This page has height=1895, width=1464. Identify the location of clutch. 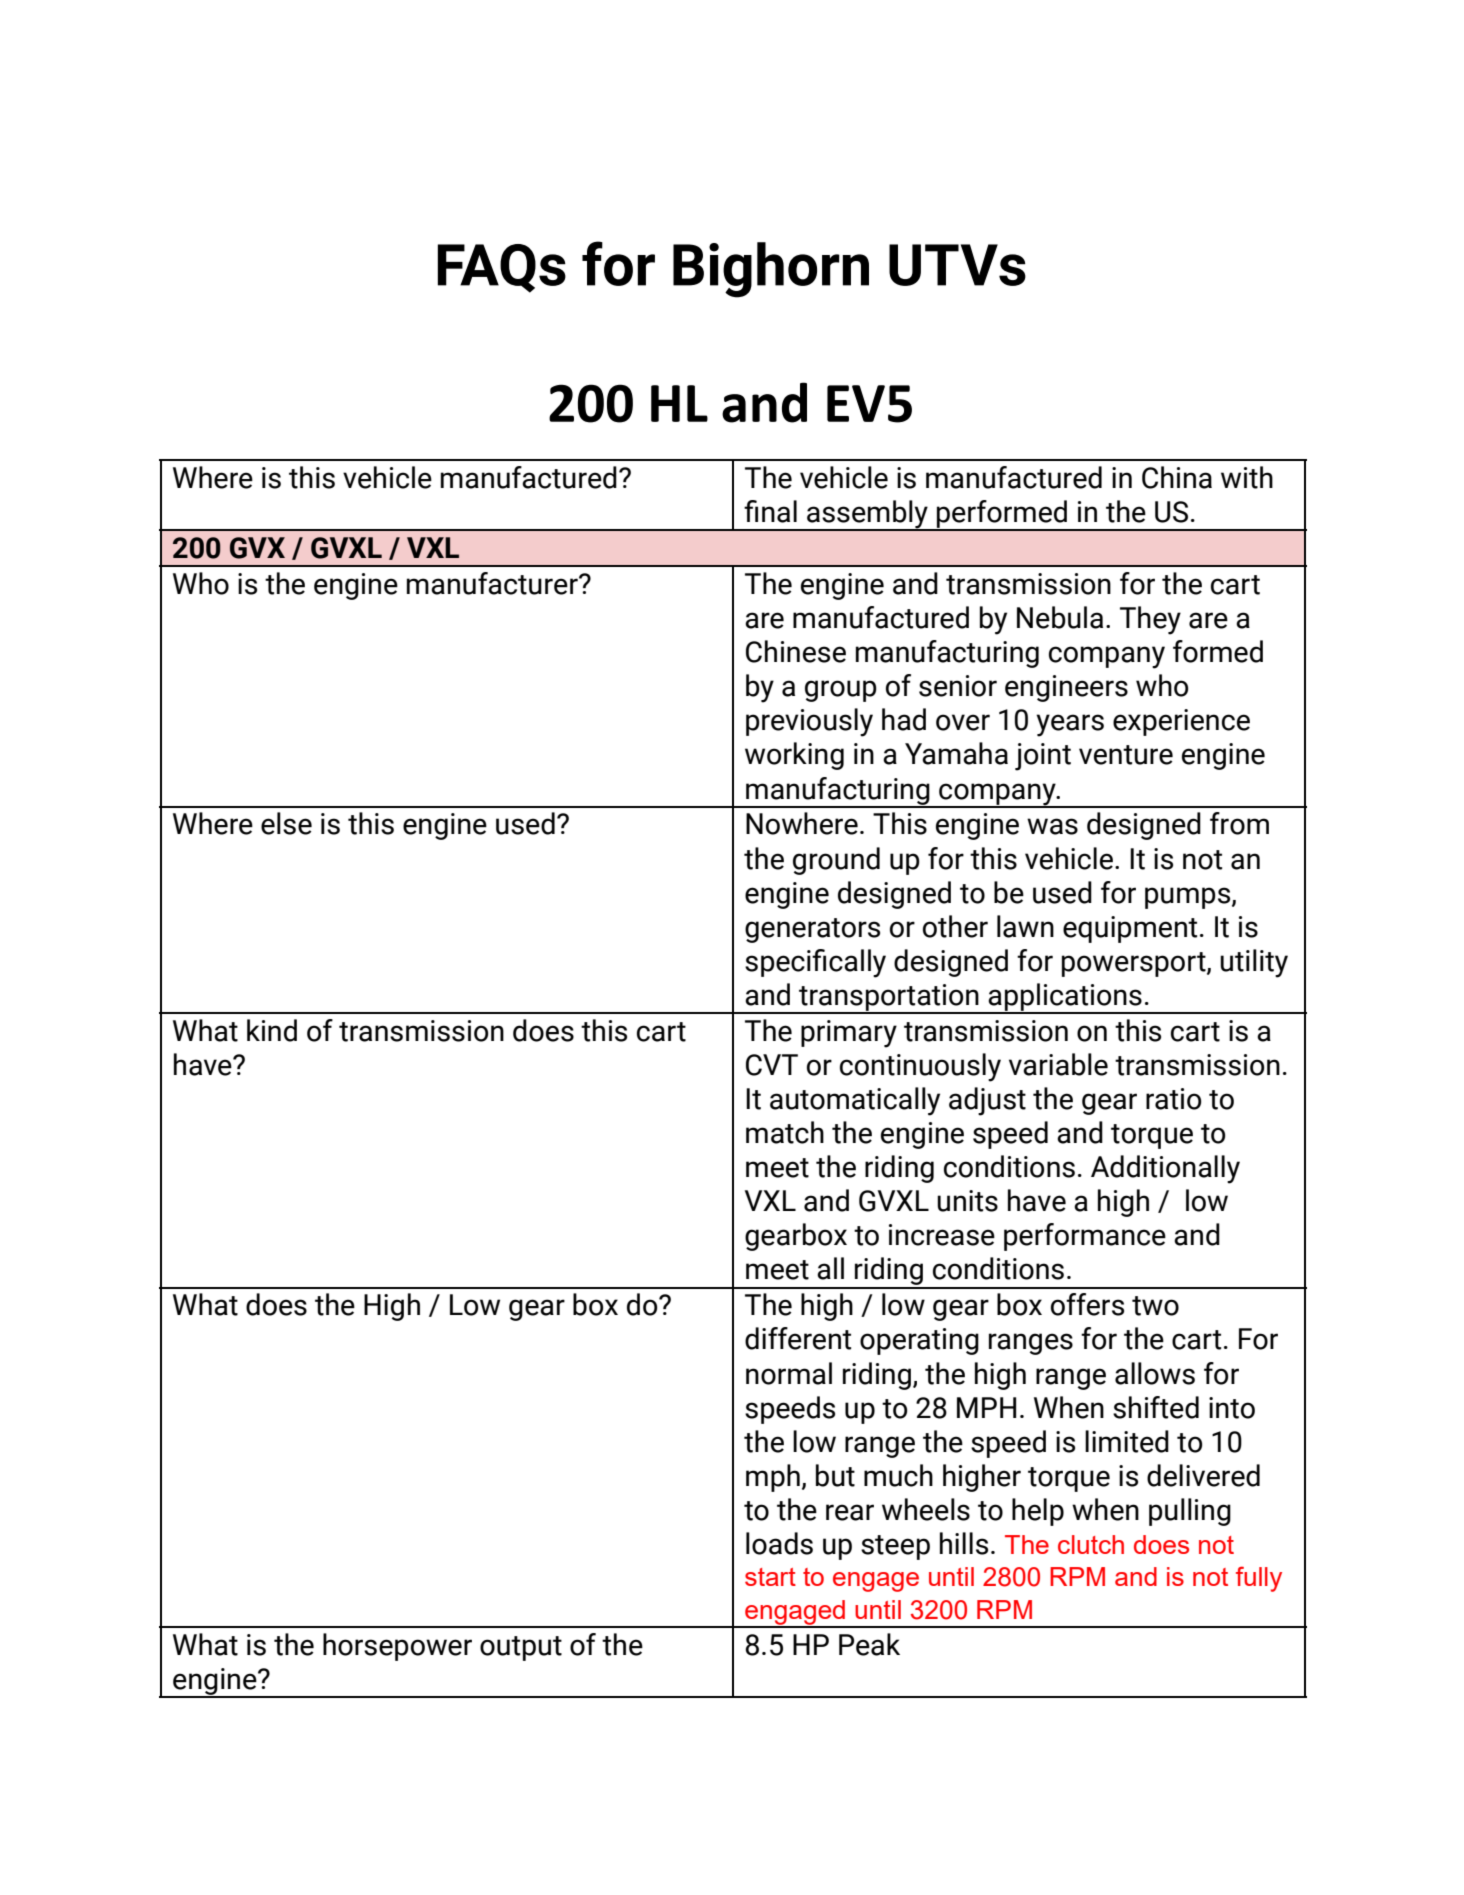
(1091, 1544).
